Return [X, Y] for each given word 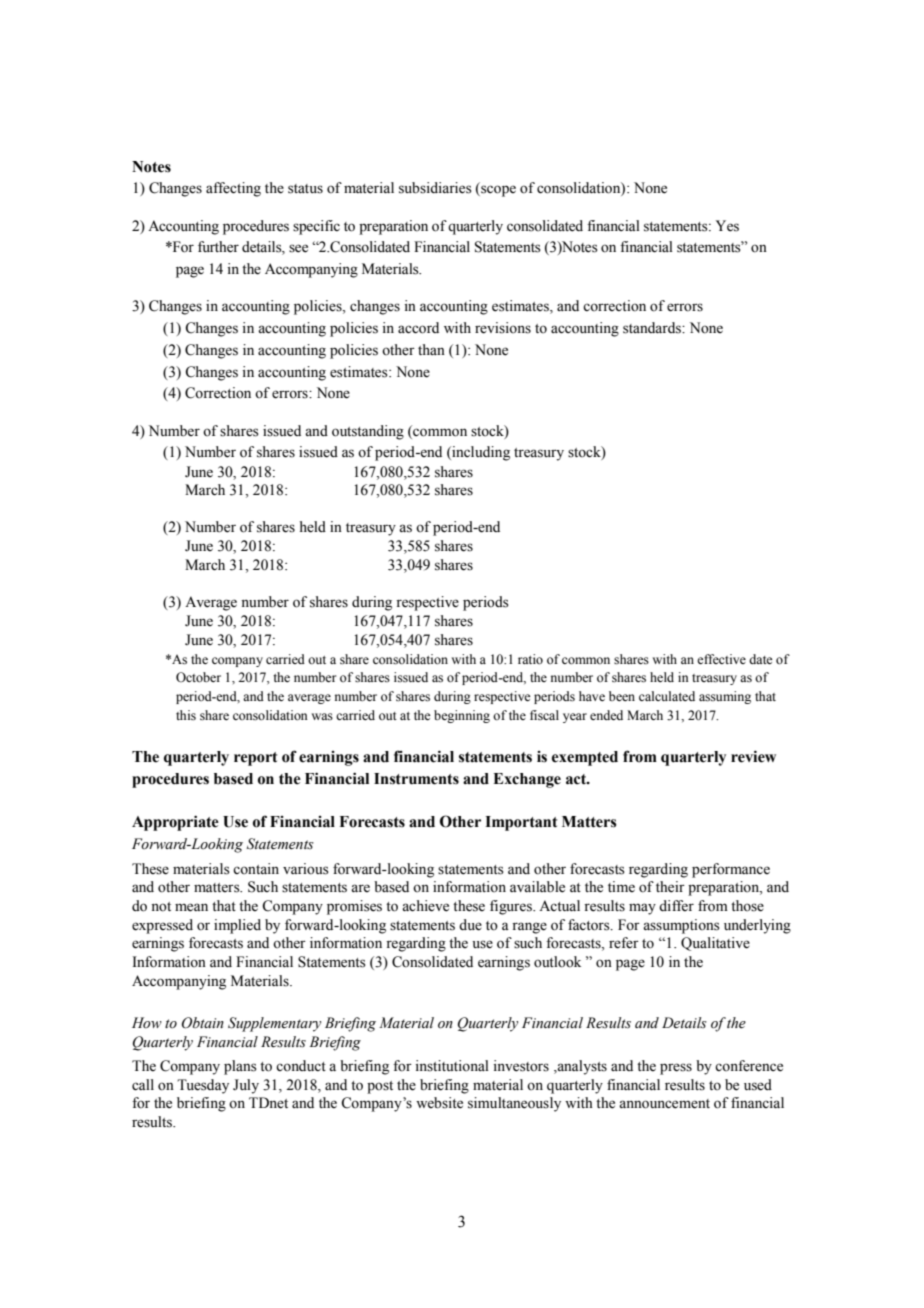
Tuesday [203, 1086]
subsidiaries [435, 188]
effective [721, 659]
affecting [233, 189]
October [198, 677]
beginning [462, 716]
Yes [727, 226]
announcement [664, 1104]
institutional [452, 1066]
